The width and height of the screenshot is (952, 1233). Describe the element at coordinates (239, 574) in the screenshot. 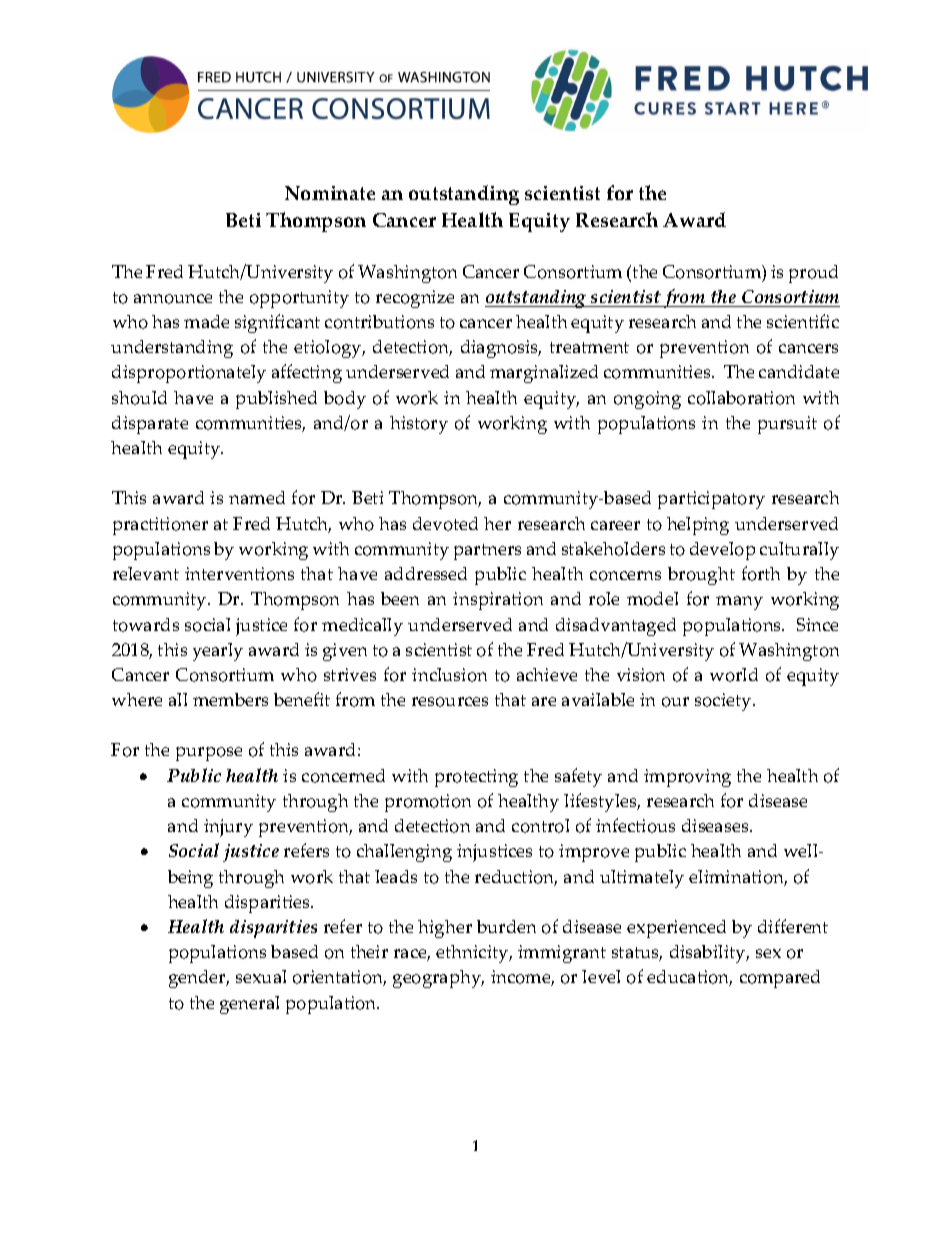

I see `interventions` at that location.
